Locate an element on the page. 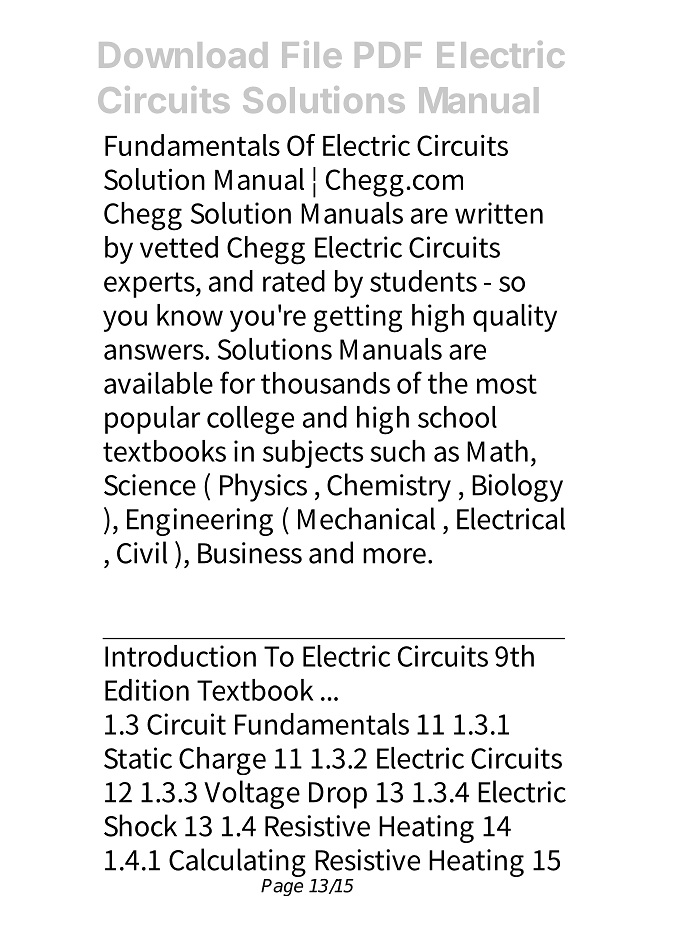 This image has width=674, height=950. Calculating is located at coordinates (237, 862).
